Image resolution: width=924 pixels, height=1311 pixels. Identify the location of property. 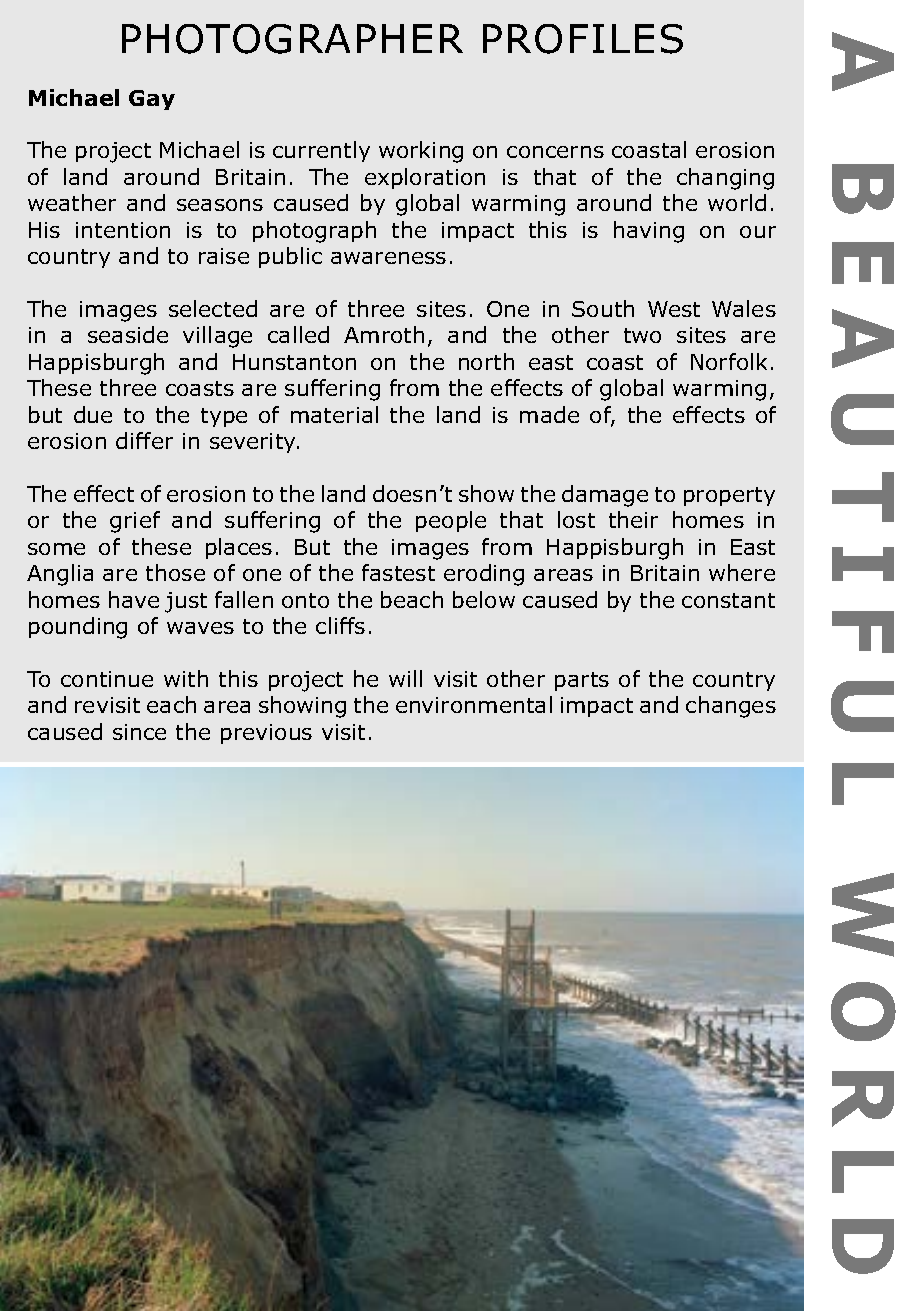
(729, 496).
